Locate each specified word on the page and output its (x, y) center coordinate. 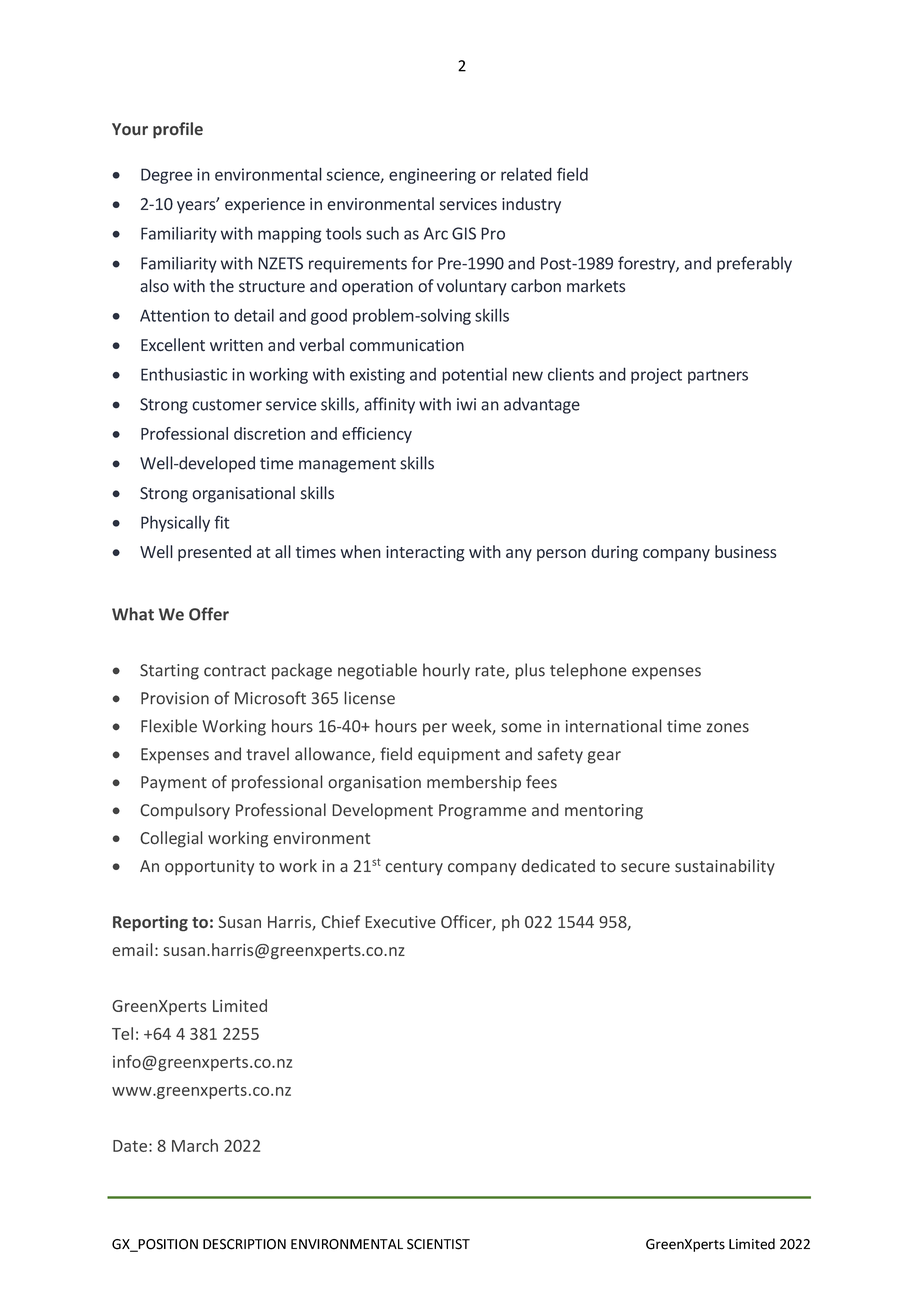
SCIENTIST (438, 1244)
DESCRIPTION (244, 1244)
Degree (166, 176)
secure (645, 868)
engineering (432, 176)
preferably (754, 264)
